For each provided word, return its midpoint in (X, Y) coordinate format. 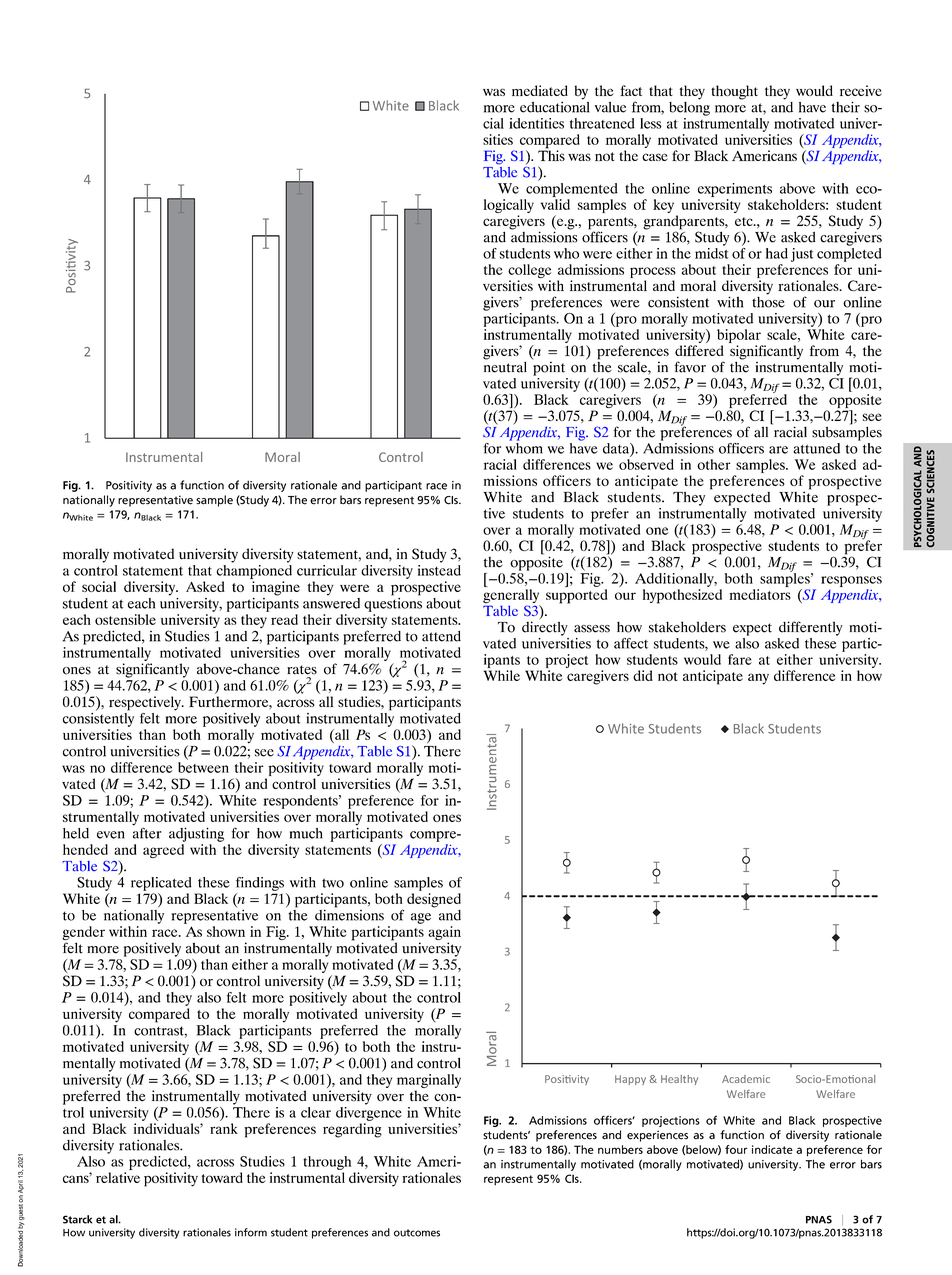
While (502, 675)
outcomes (417, 1233)
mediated (540, 90)
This (551, 154)
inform (251, 1232)
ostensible (125, 619)
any (758, 679)
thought (734, 92)
